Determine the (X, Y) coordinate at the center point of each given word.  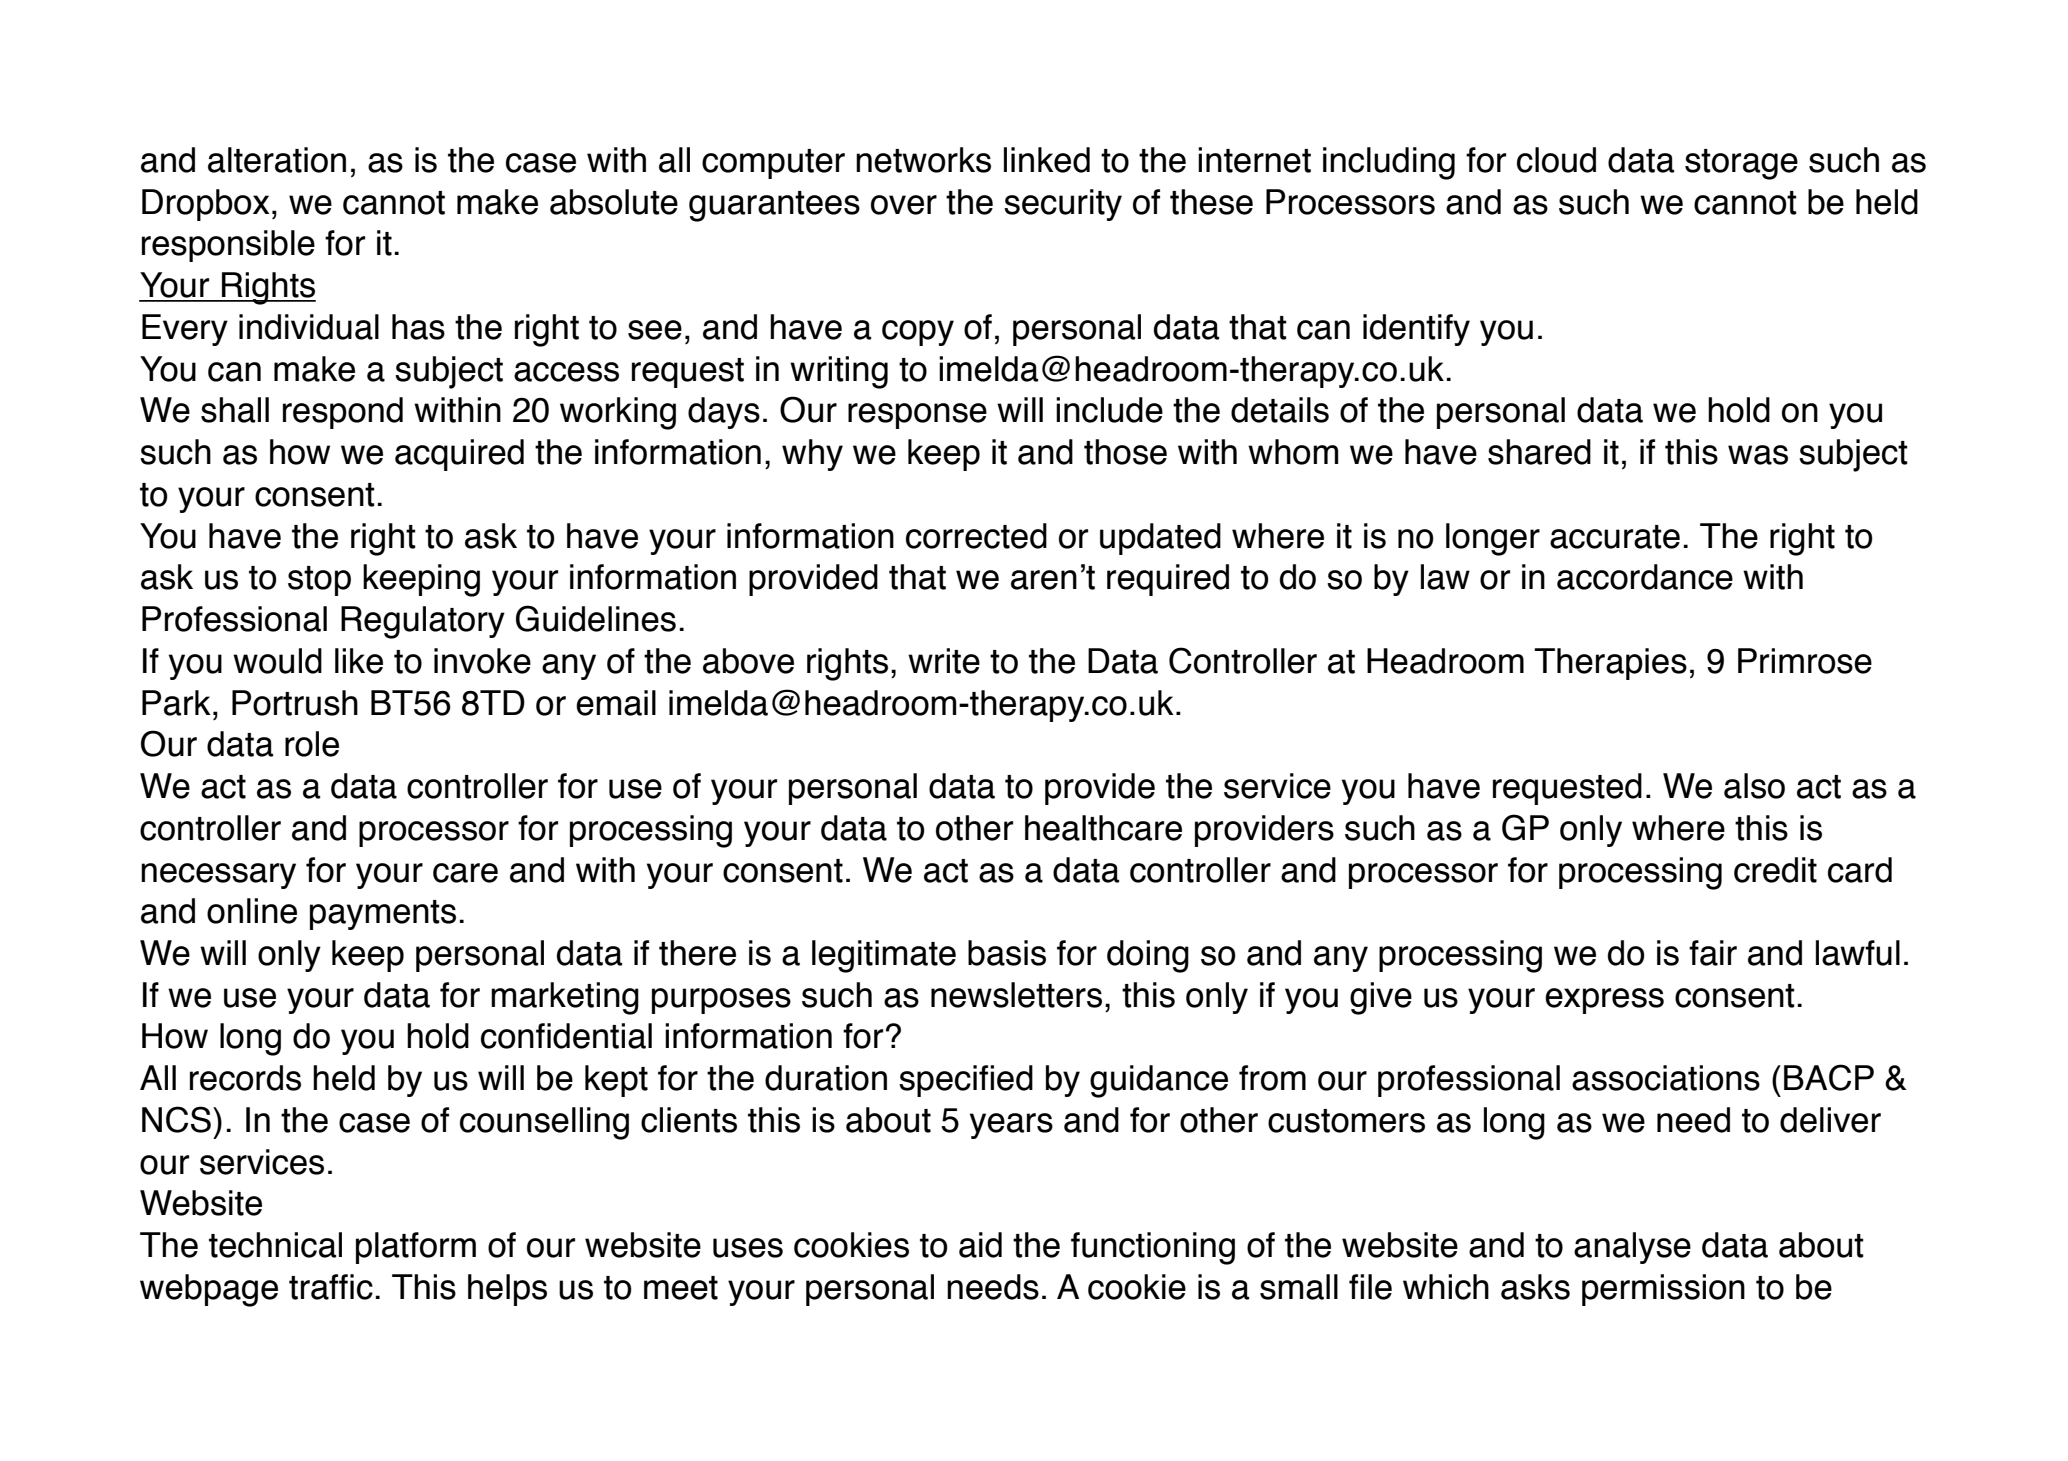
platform (416, 1248)
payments (383, 915)
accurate (1615, 537)
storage (1741, 164)
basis (1007, 953)
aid (980, 1245)
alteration (277, 160)
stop (319, 581)
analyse (1632, 1248)
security (1063, 205)
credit (1775, 870)
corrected (976, 536)
